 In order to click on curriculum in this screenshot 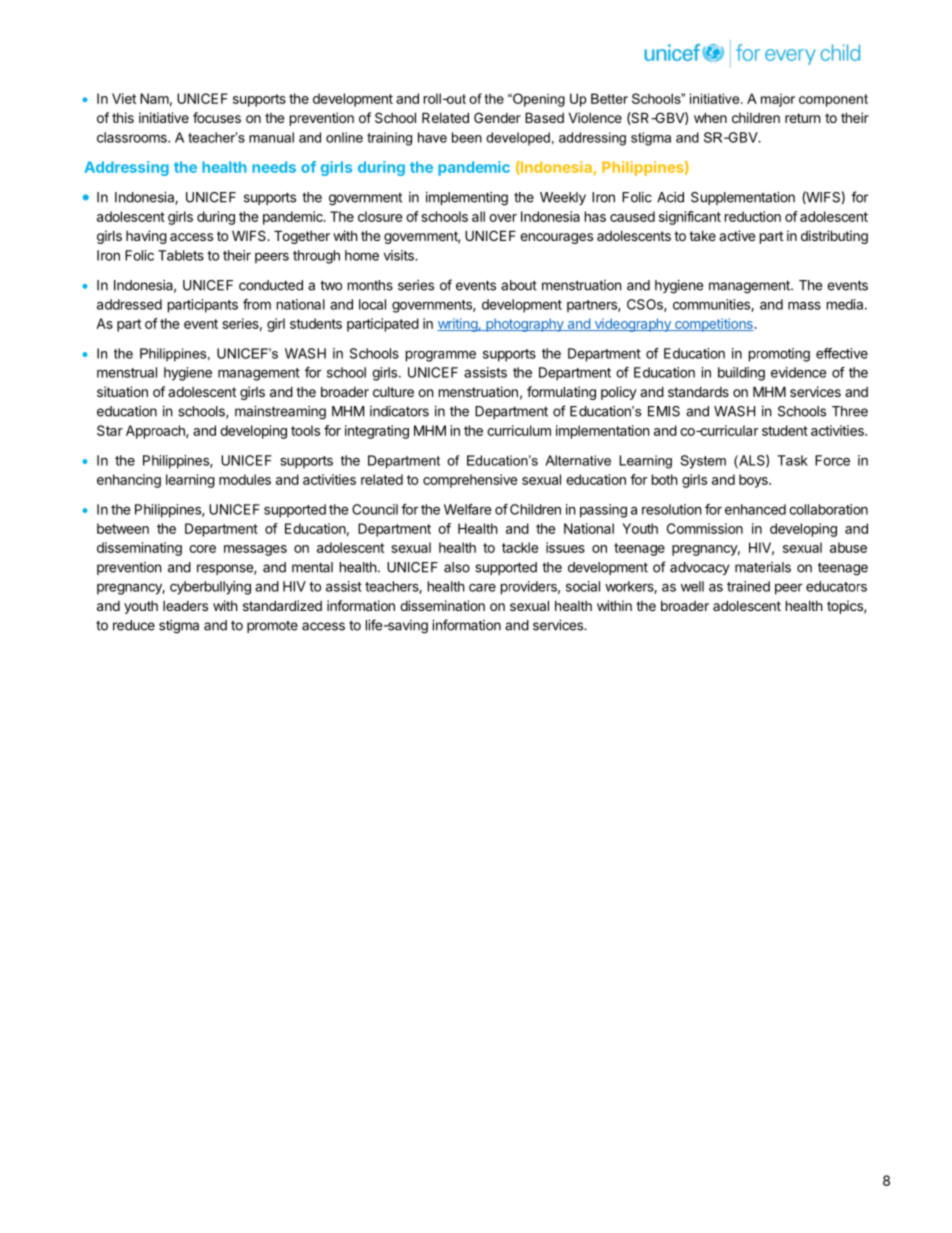, I will do `click(519, 430)`.
